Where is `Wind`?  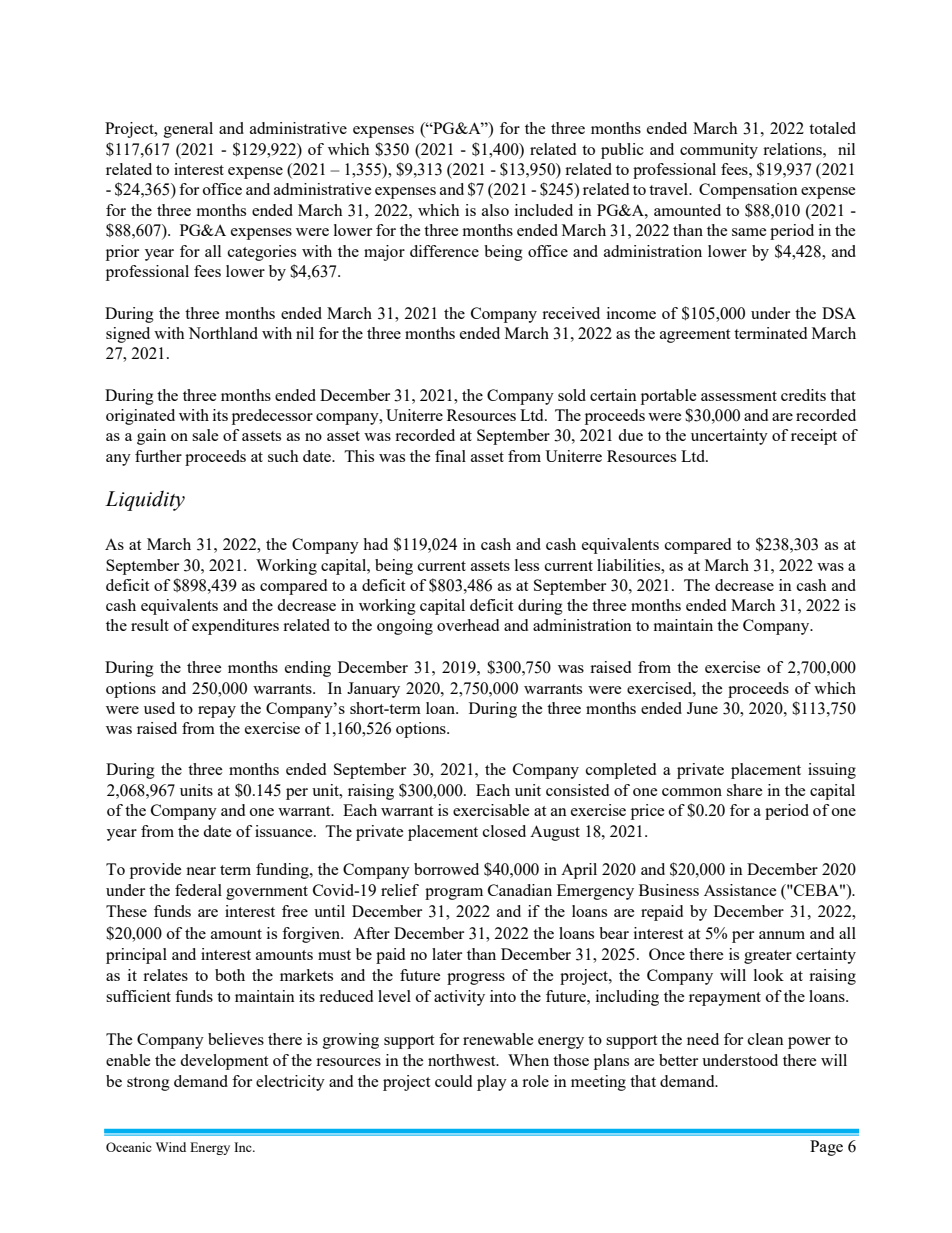
Wind is located at coordinates (171, 1147).
